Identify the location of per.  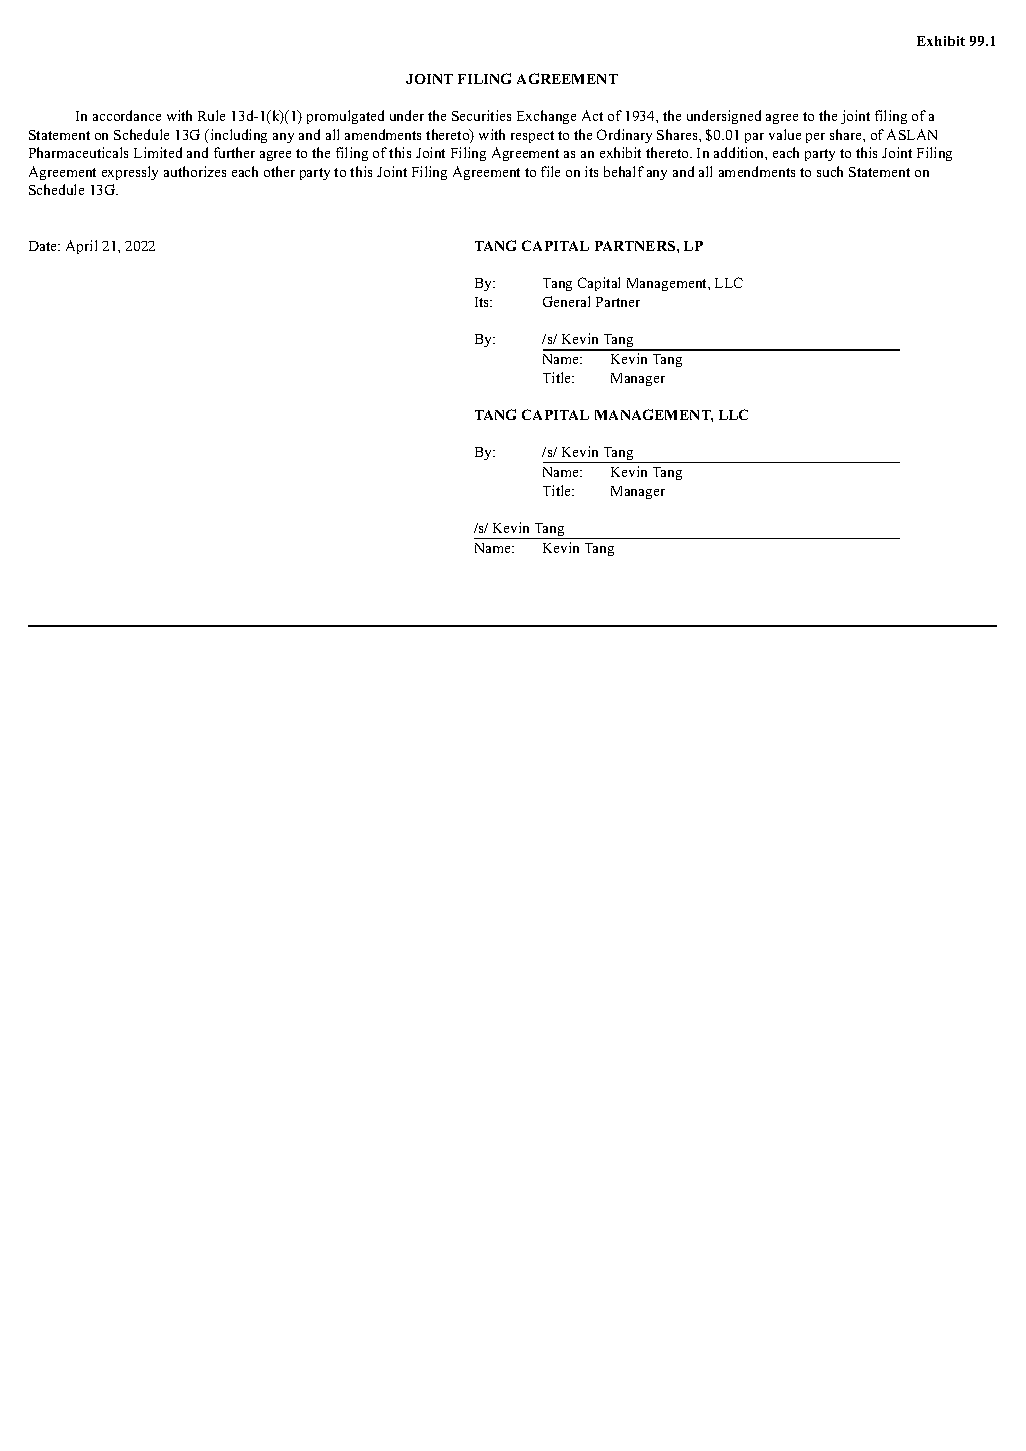
(815, 138).
